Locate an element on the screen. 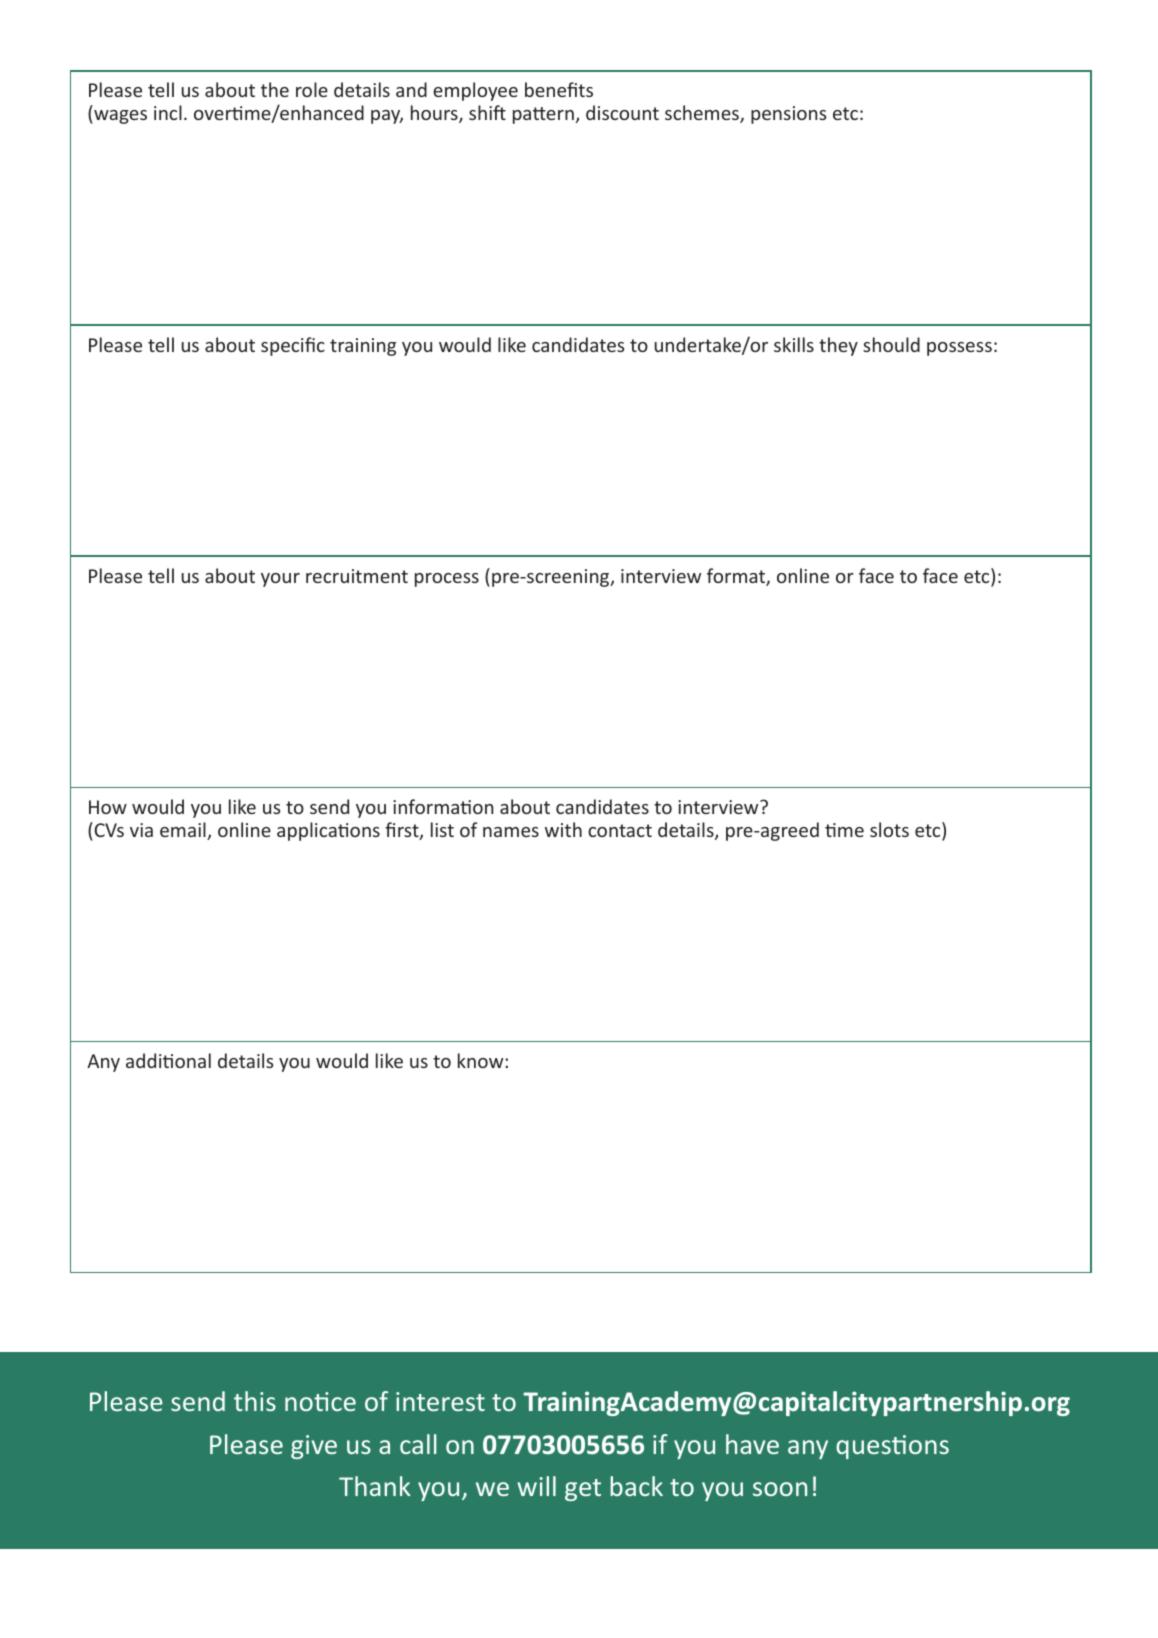 The height and width of the screenshot is (1638, 1158). email is located at coordinates (184, 831).
